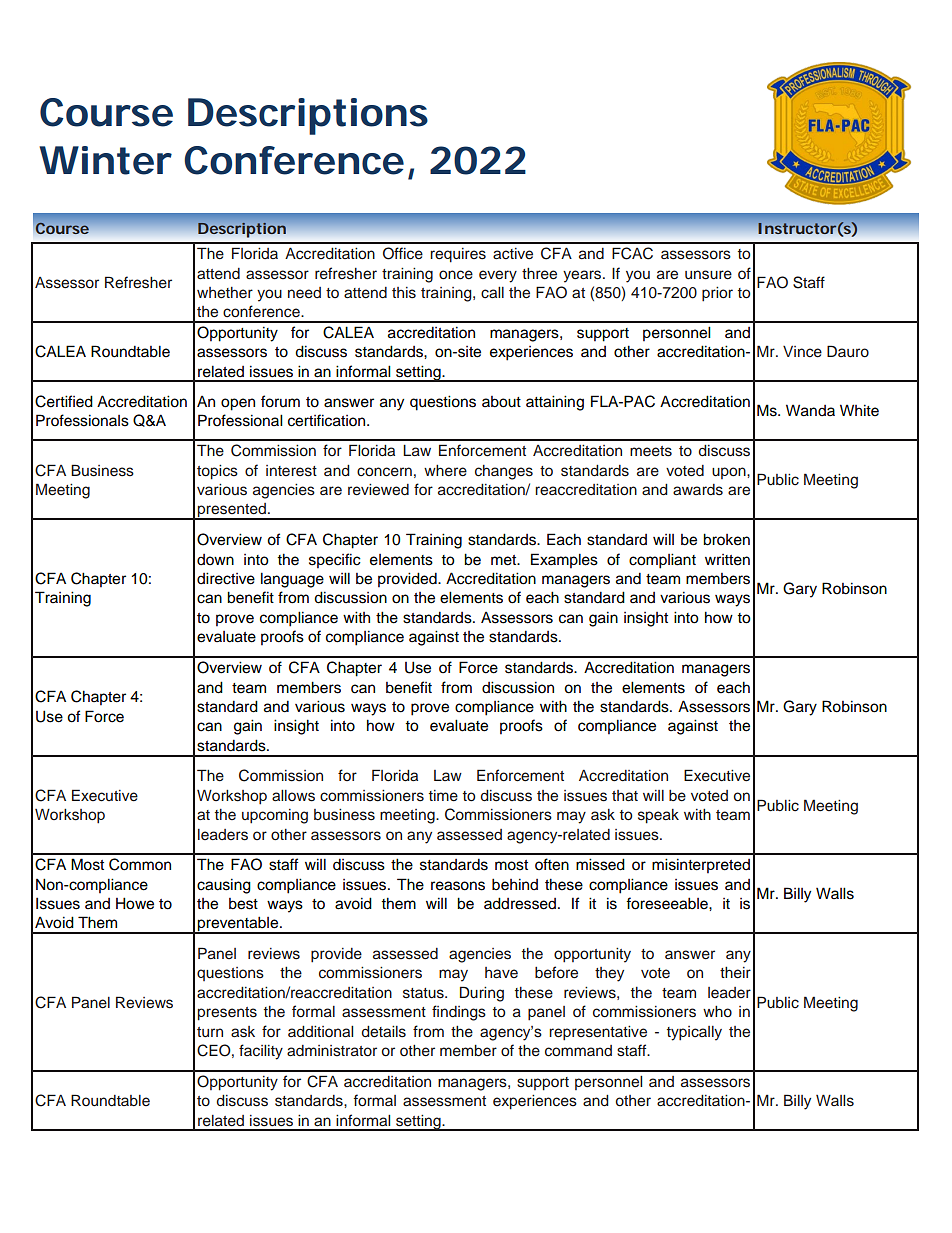 Image resolution: width=952 pixels, height=1233 pixels. What do you see at coordinates (443, 796) in the screenshot?
I see `time` at bounding box center [443, 796].
